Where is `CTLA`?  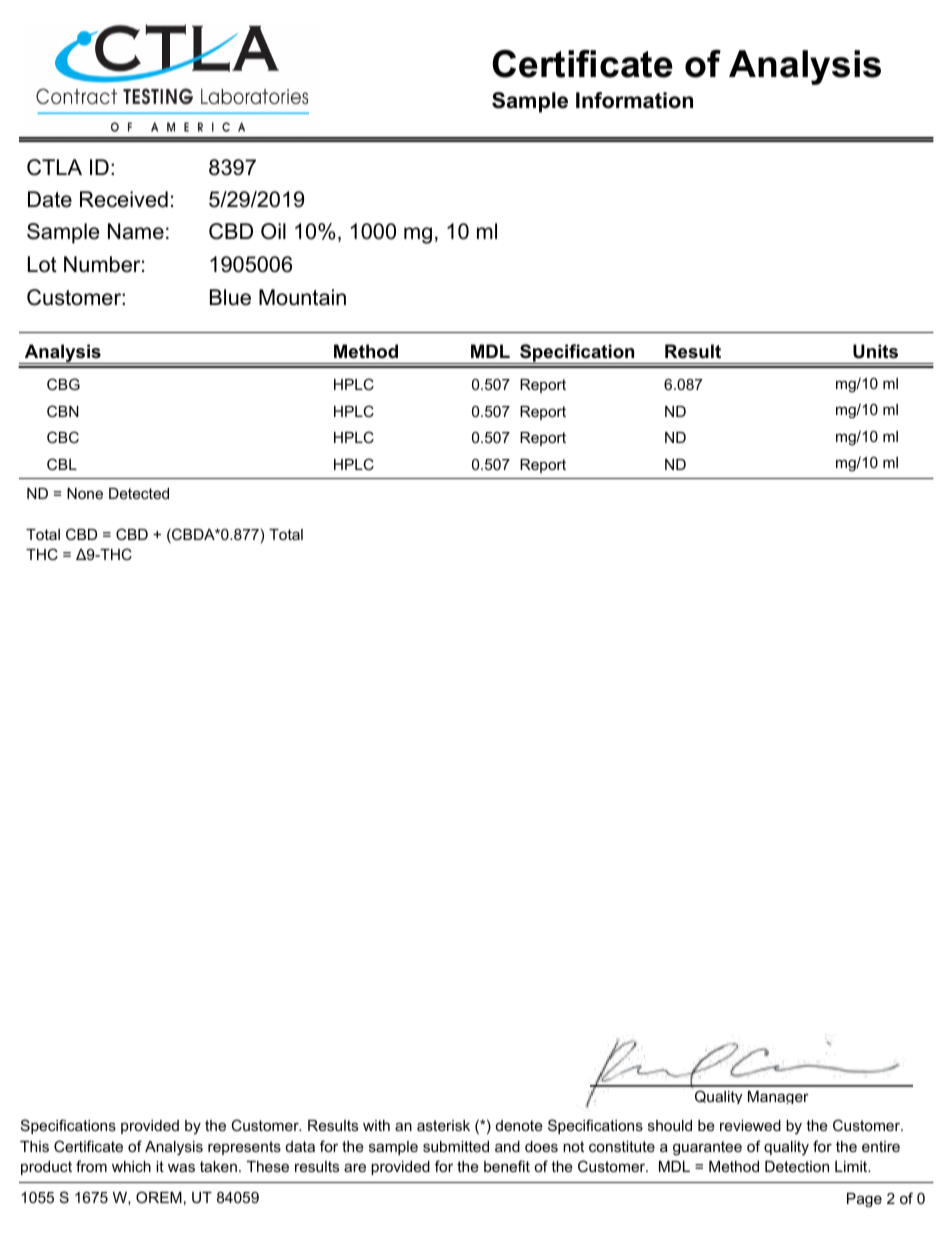 CTLA is located at coordinates (54, 167).
